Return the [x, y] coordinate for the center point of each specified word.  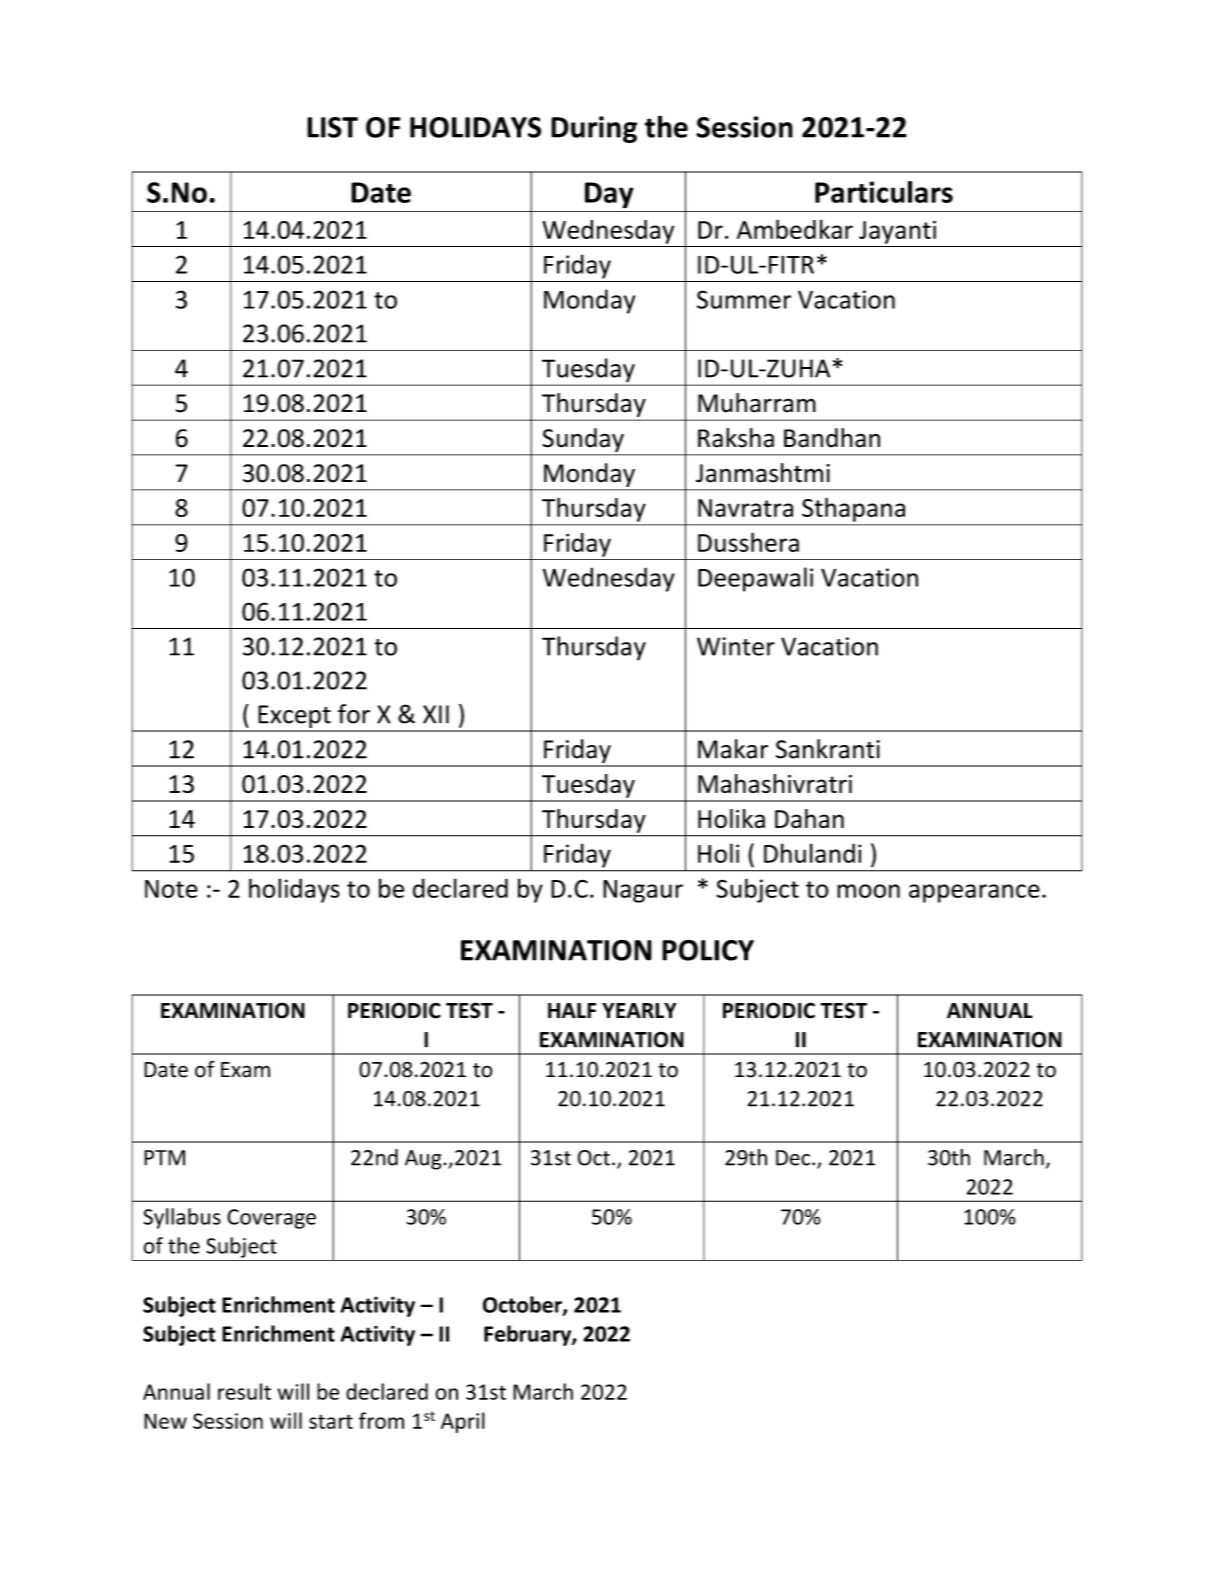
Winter [736, 646]
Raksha [736, 438]
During [594, 129]
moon [868, 891]
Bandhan [832, 438]
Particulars [884, 192]
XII [436, 714]
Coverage [271, 1219]
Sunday [583, 440]
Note [171, 889]
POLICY [708, 950]
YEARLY [639, 1011]
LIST [332, 127]
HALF [572, 1011]
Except [294, 718]
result [244, 1391]
